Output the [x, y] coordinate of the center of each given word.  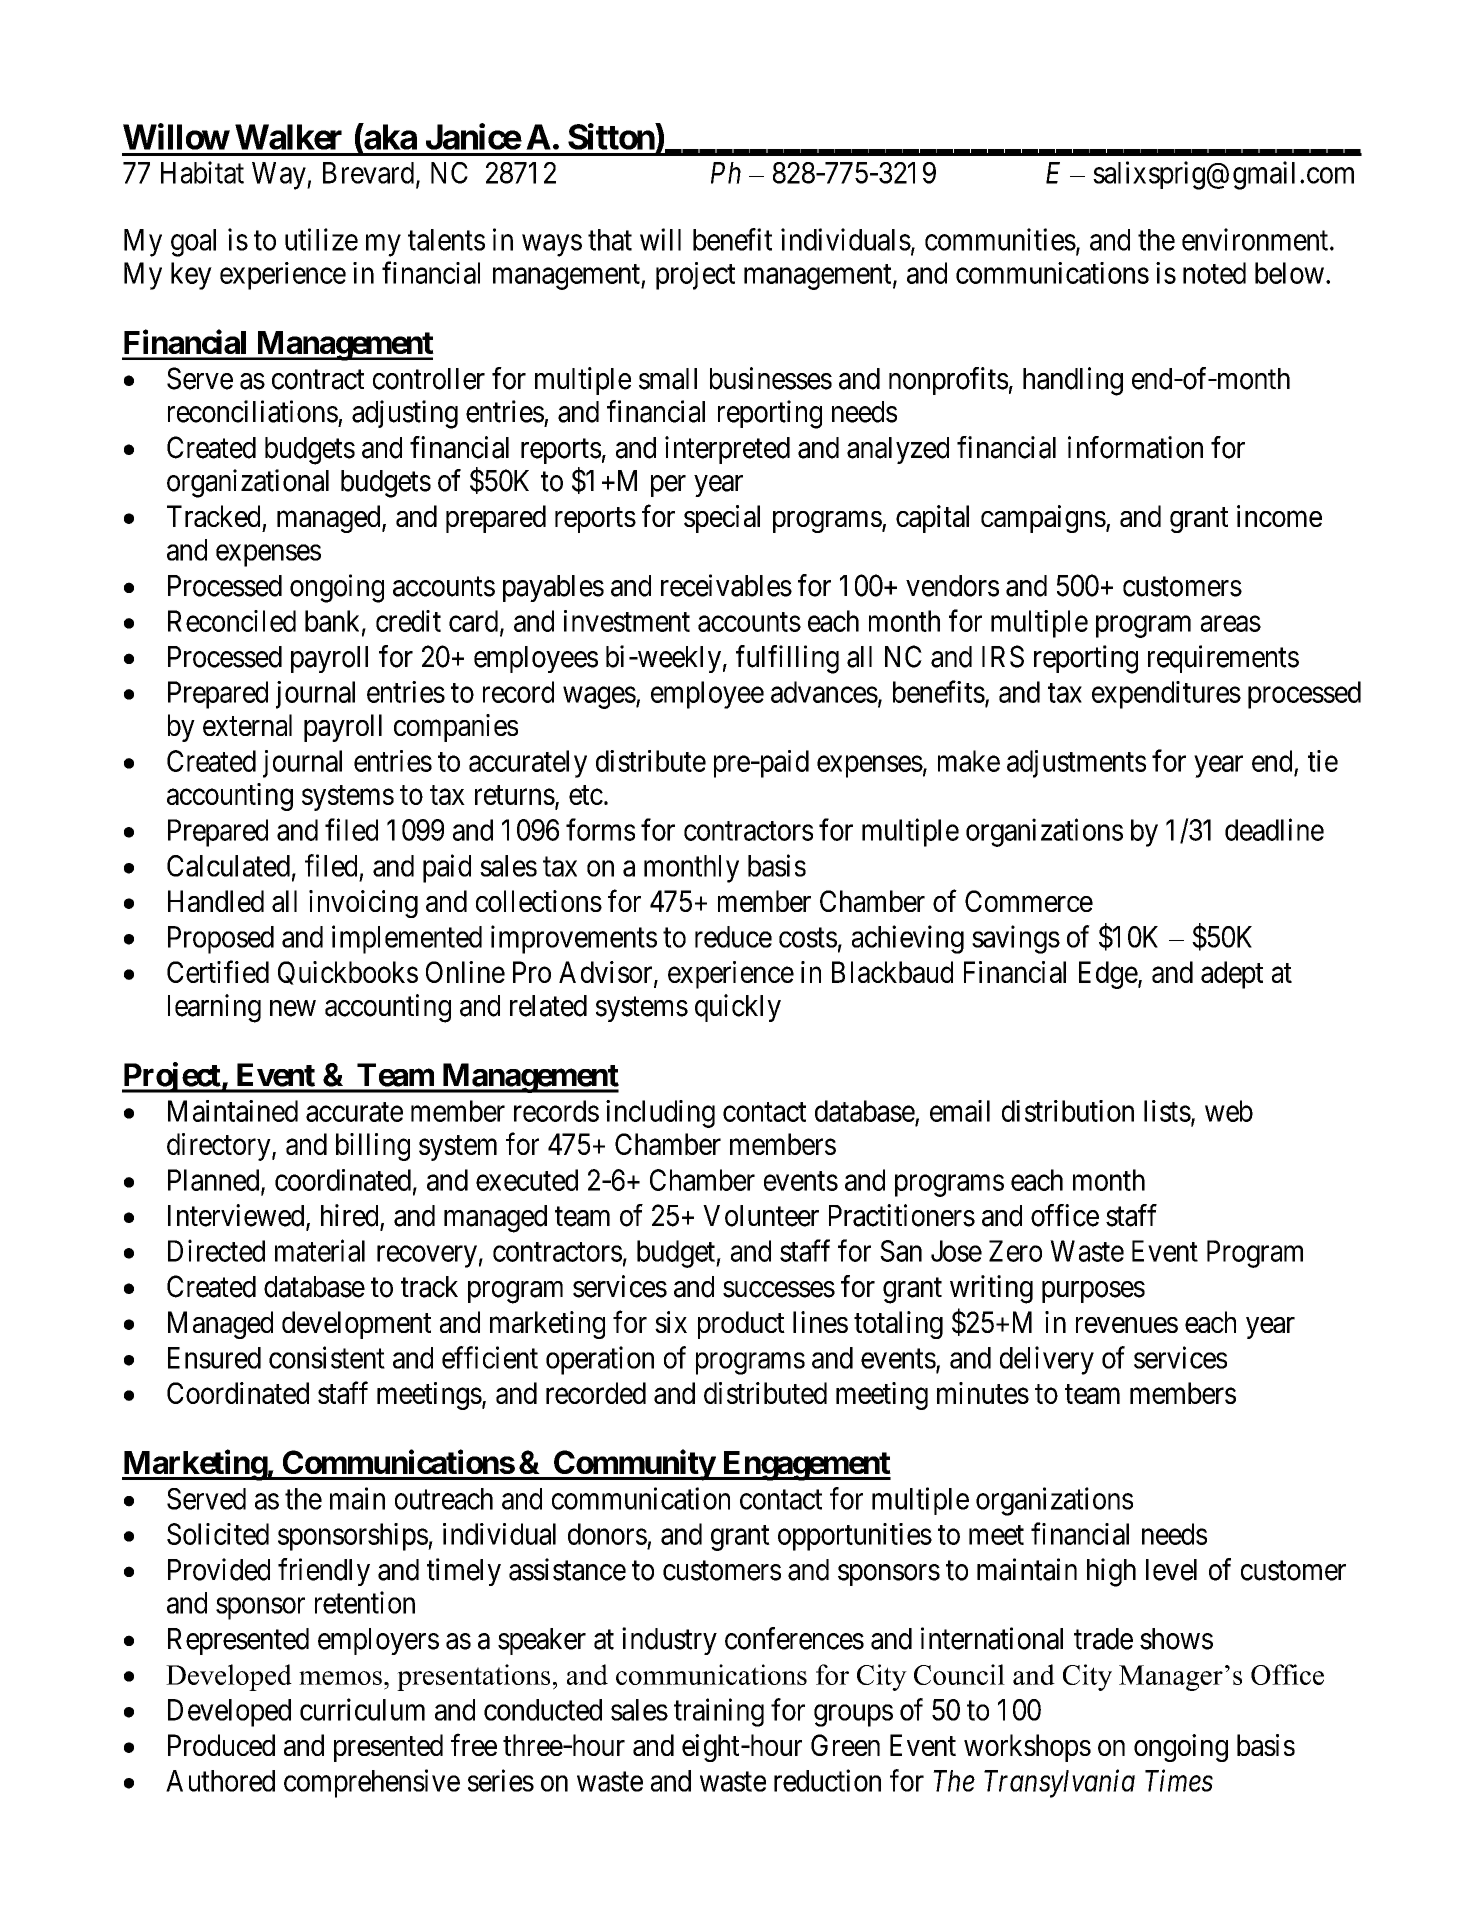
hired [351, 1216]
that [610, 240]
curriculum [362, 1709]
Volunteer [761, 1216]
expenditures [1166, 695]
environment [1256, 239]
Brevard [370, 174]
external [247, 725]
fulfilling [787, 659]
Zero [1015, 1251]
